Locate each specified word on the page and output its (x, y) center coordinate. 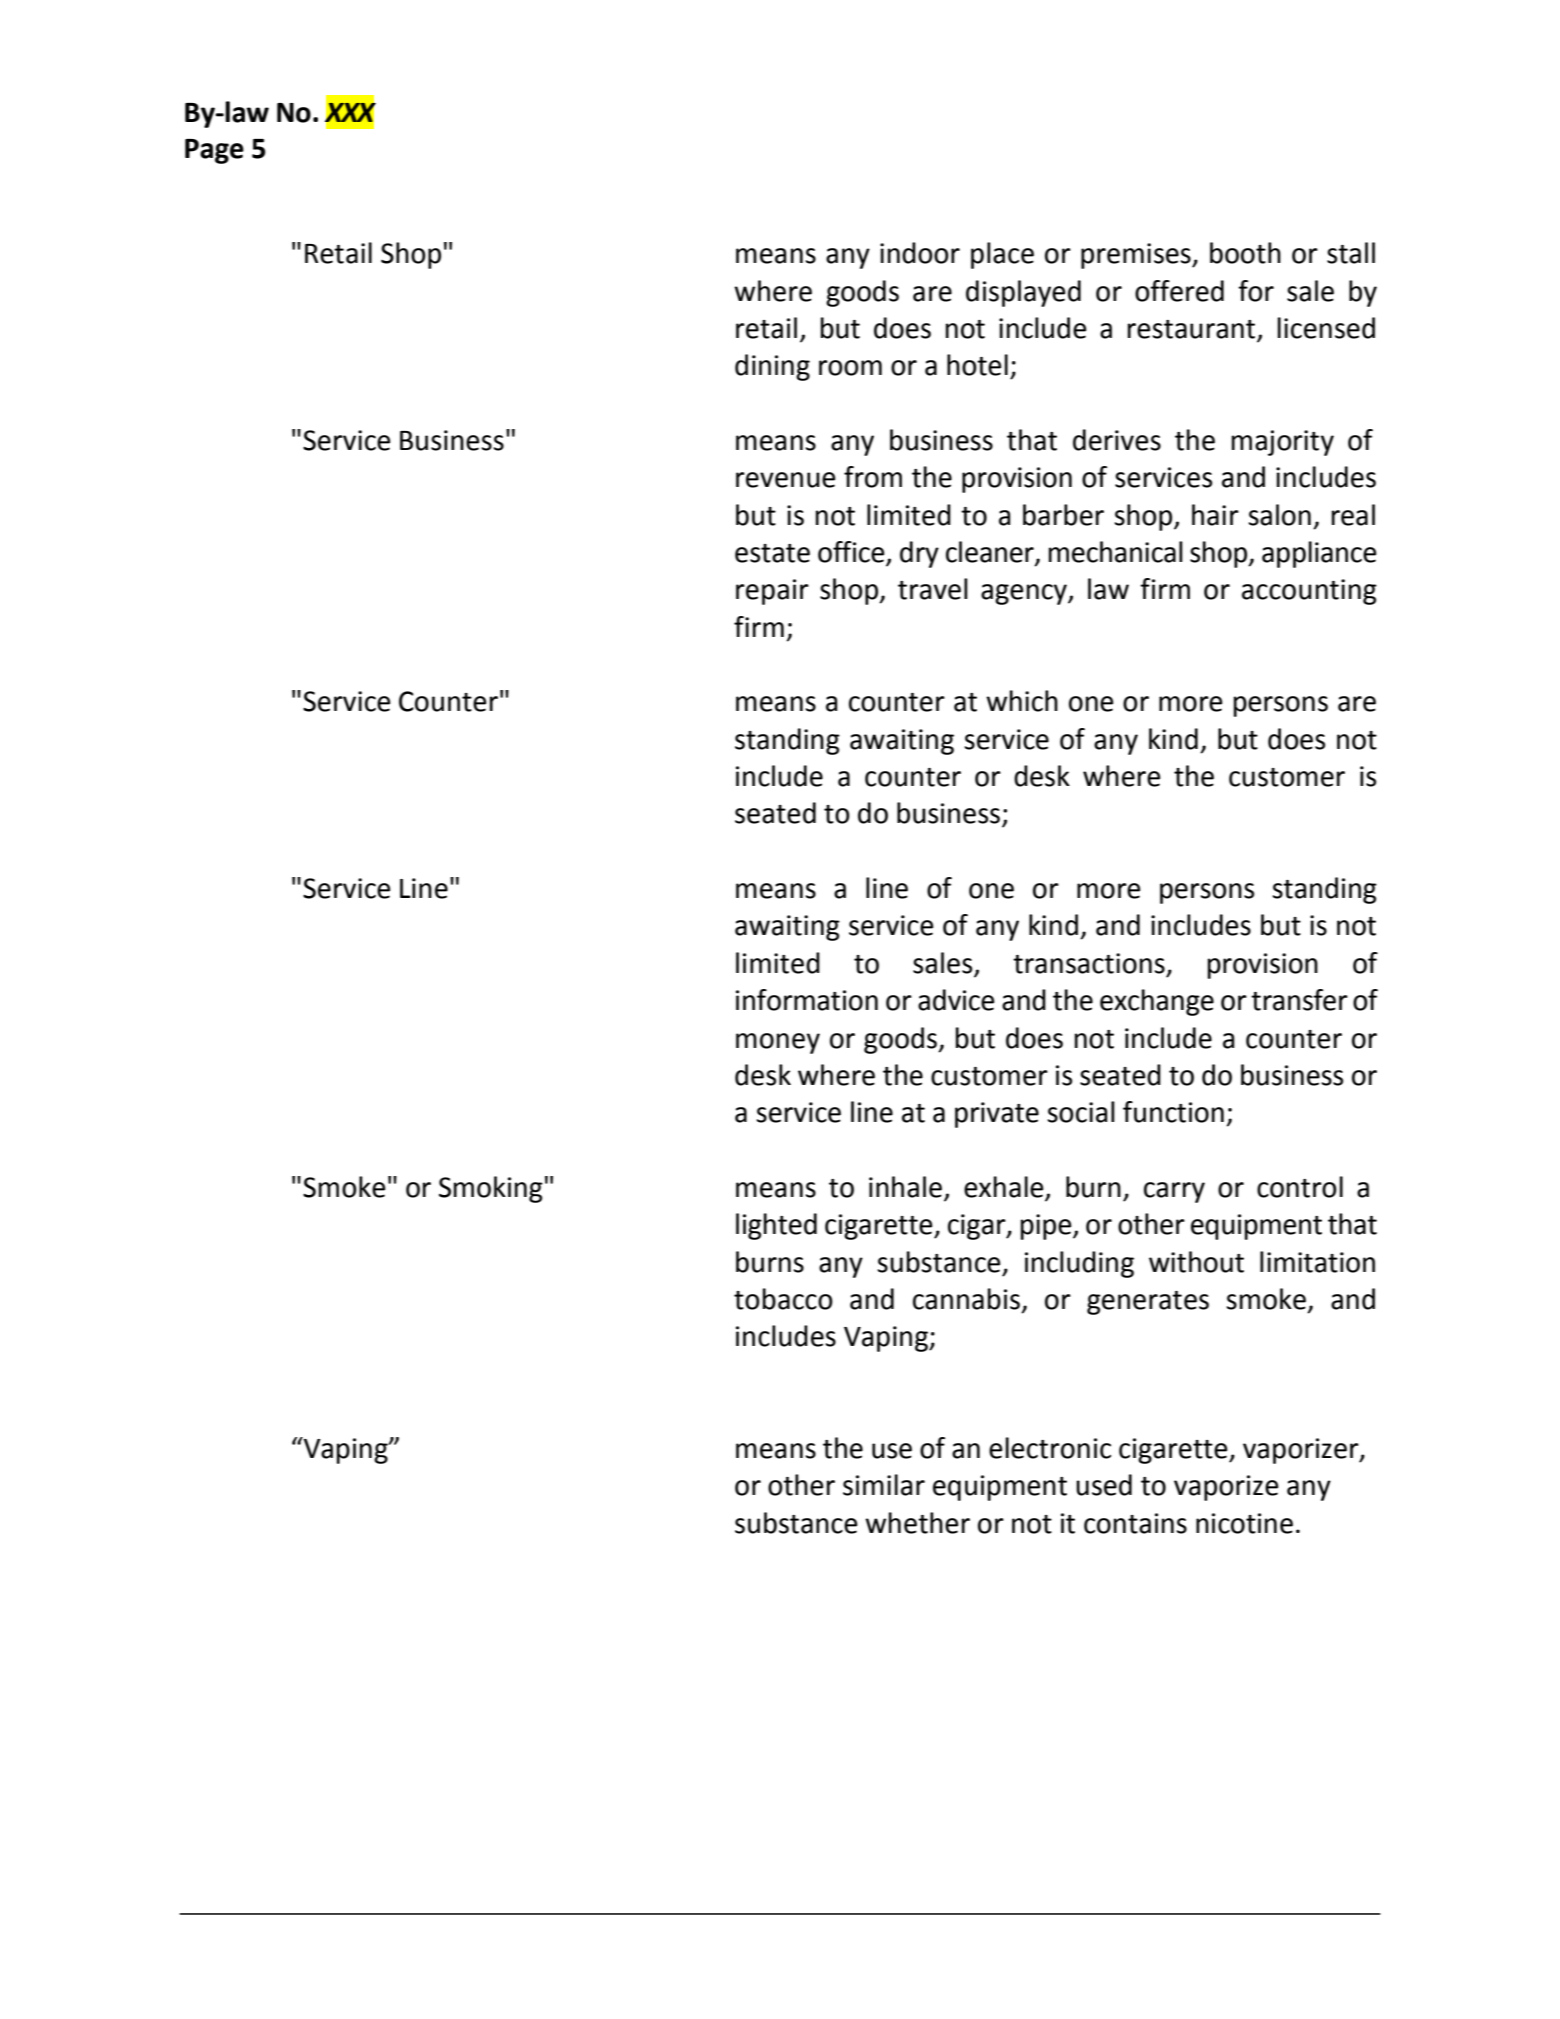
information (807, 1000)
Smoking (491, 1189)
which (1022, 701)
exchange (1157, 1002)
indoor (920, 253)
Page (214, 151)
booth (1245, 253)
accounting (1309, 592)
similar (884, 1485)
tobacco (783, 1299)
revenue (786, 480)
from (873, 477)
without (1196, 1262)
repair (772, 592)
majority (1283, 443)
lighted (776, 1226)
